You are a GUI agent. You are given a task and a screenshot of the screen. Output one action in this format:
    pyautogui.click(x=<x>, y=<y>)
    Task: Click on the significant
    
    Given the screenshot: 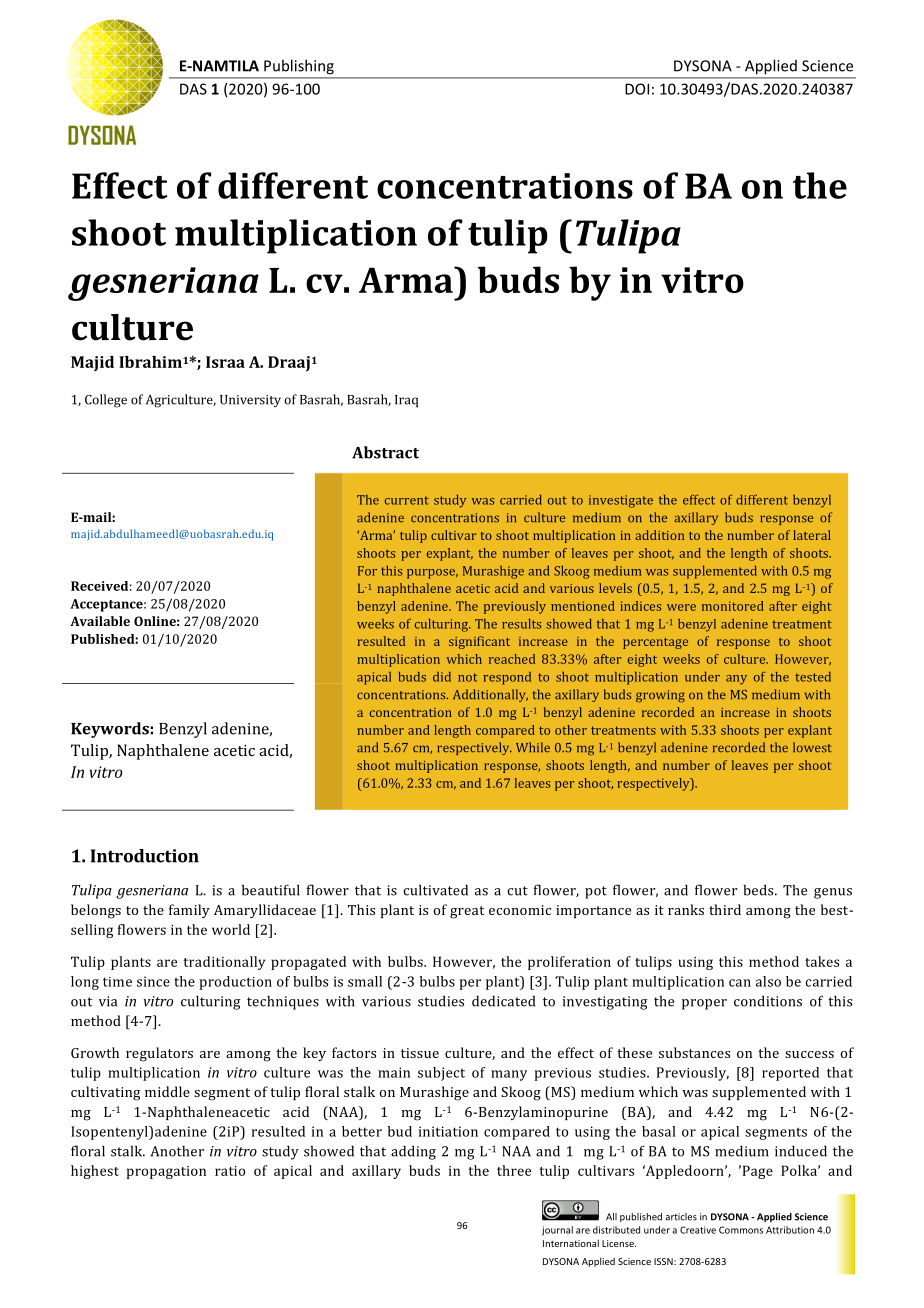 What is the action you would take?
    pyautogui.click(x=479, y=642)
